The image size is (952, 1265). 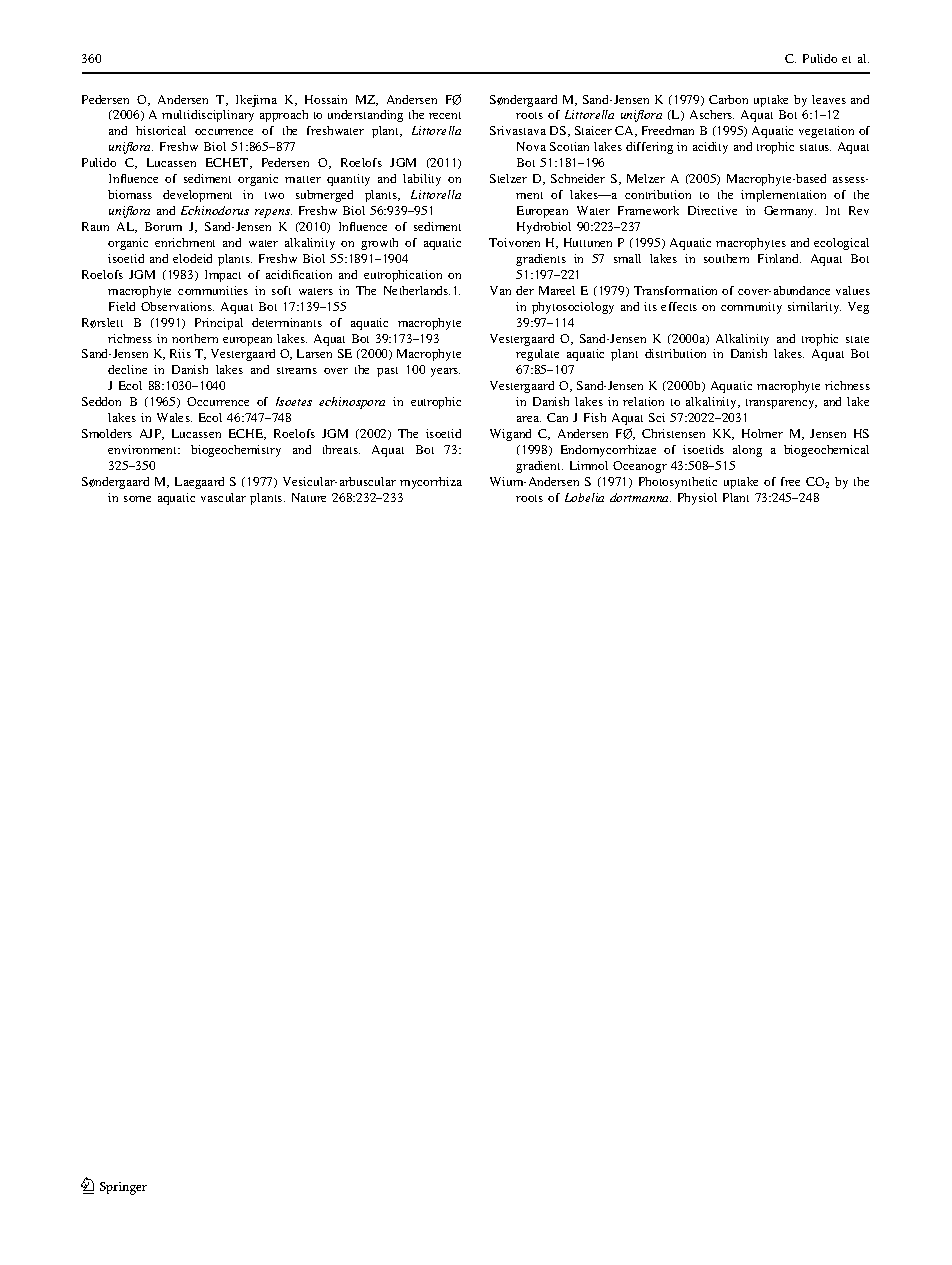 I want to click on repens, so click(x=273, y=213).
